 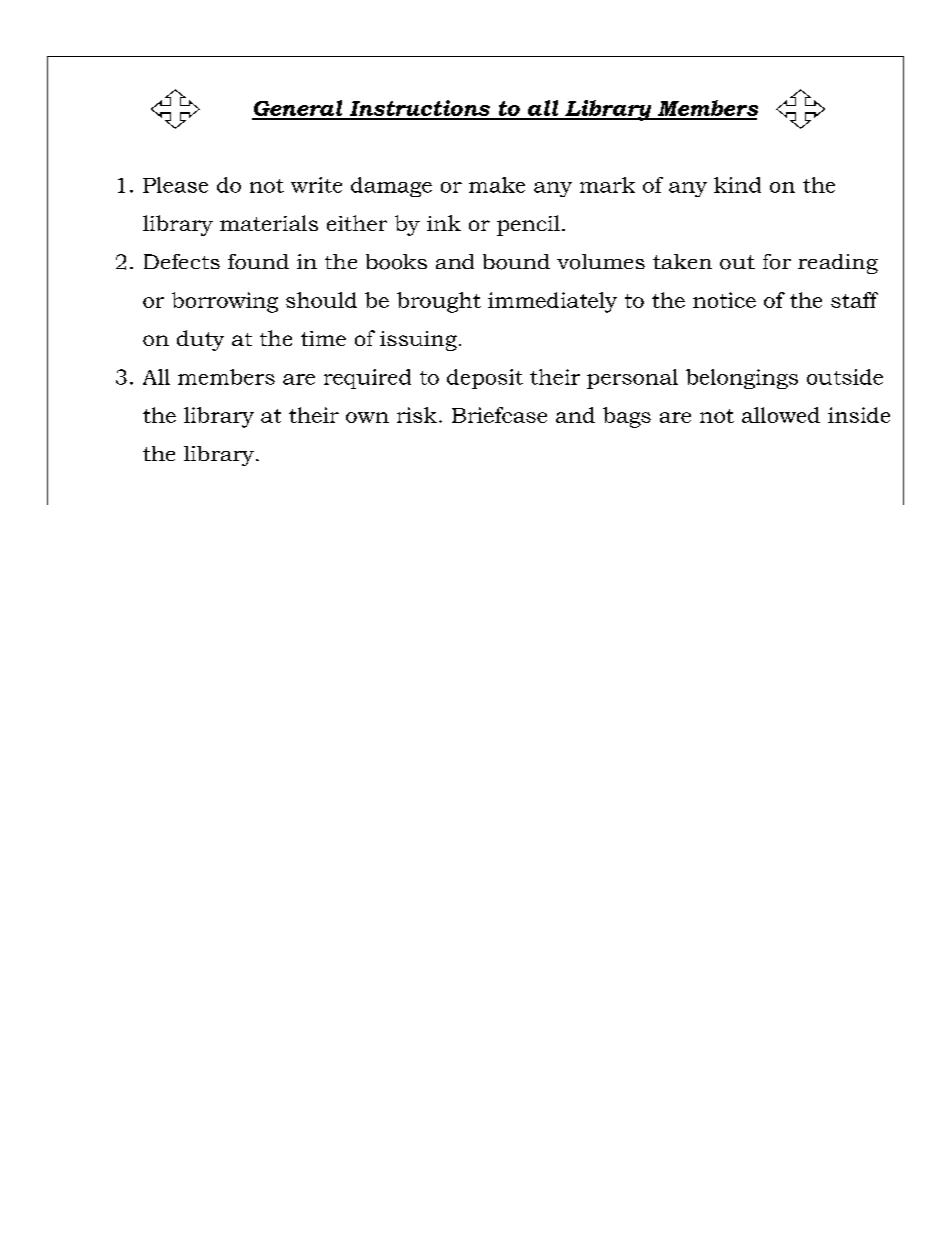 I want to click on risk, so click(x=417, y=415).
